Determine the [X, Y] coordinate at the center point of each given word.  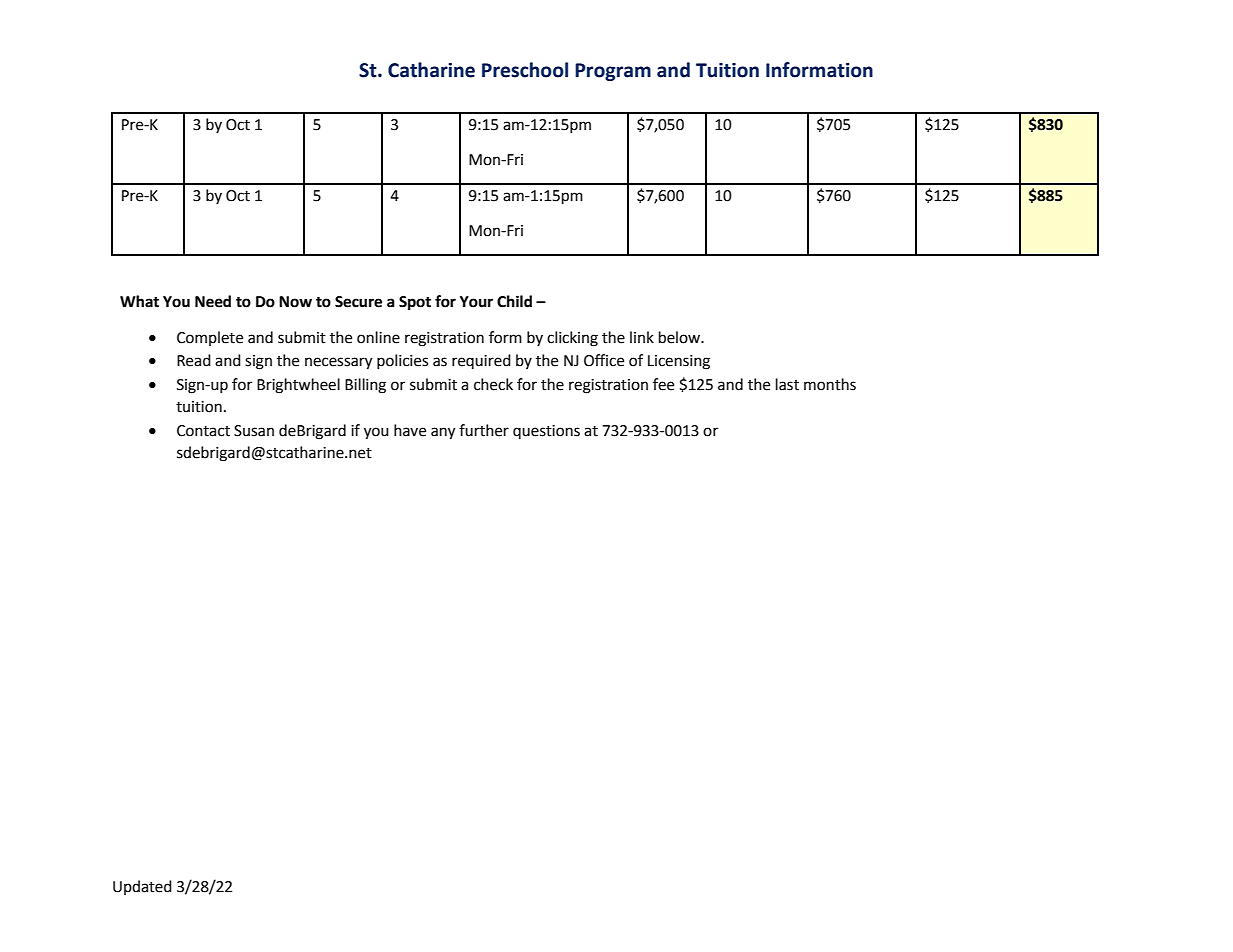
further [484, 430]
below [681, 337]
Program [613, 72]
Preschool [525, 70]
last [787, 384]
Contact [203, 431]
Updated [142, 887]
